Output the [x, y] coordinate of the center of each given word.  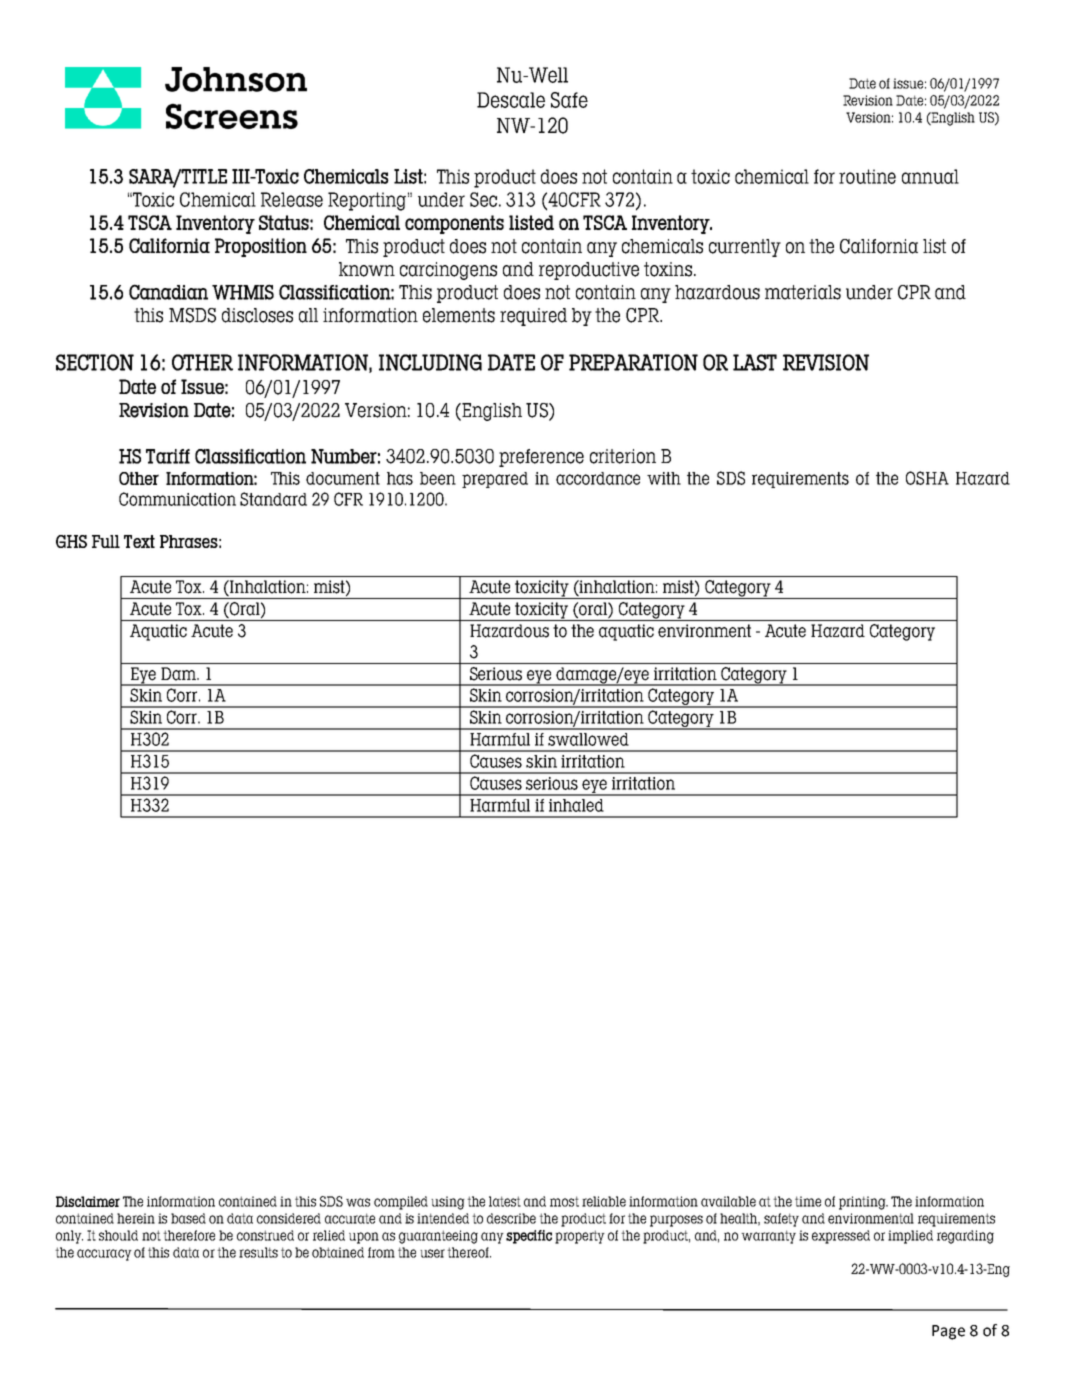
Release [292, 199]
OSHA [927, 478]
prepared [495, 480]
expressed [841, 1237]
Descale [511, 100]
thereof [469, 1252]
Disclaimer [88, 1201]
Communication [177, 499]
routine [867, 176]
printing [863, 1203]
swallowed [588, 739]
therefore [189, 1235]
